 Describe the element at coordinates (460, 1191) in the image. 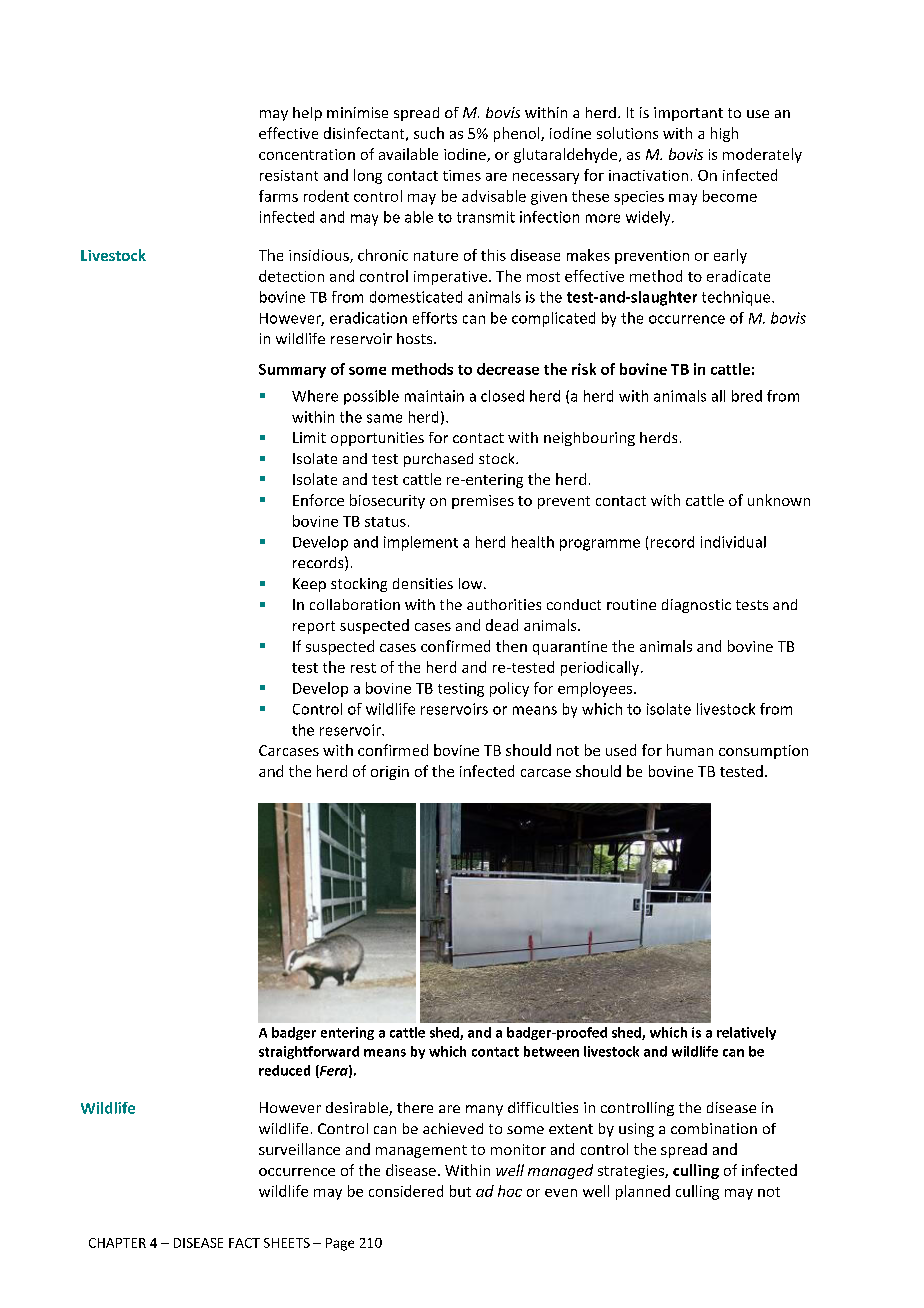

I see `but` at that location.
